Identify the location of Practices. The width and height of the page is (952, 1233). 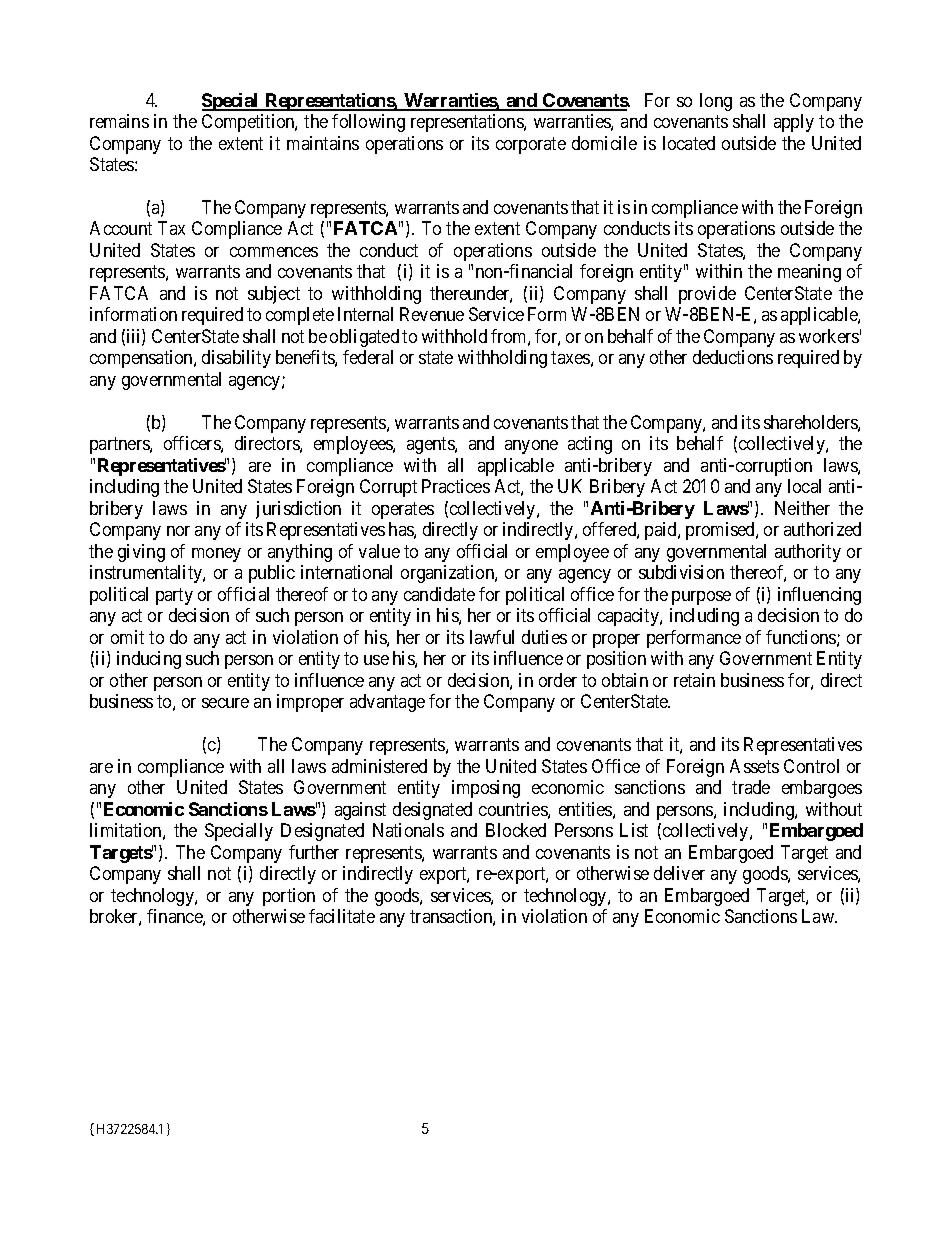
(456, 486).
